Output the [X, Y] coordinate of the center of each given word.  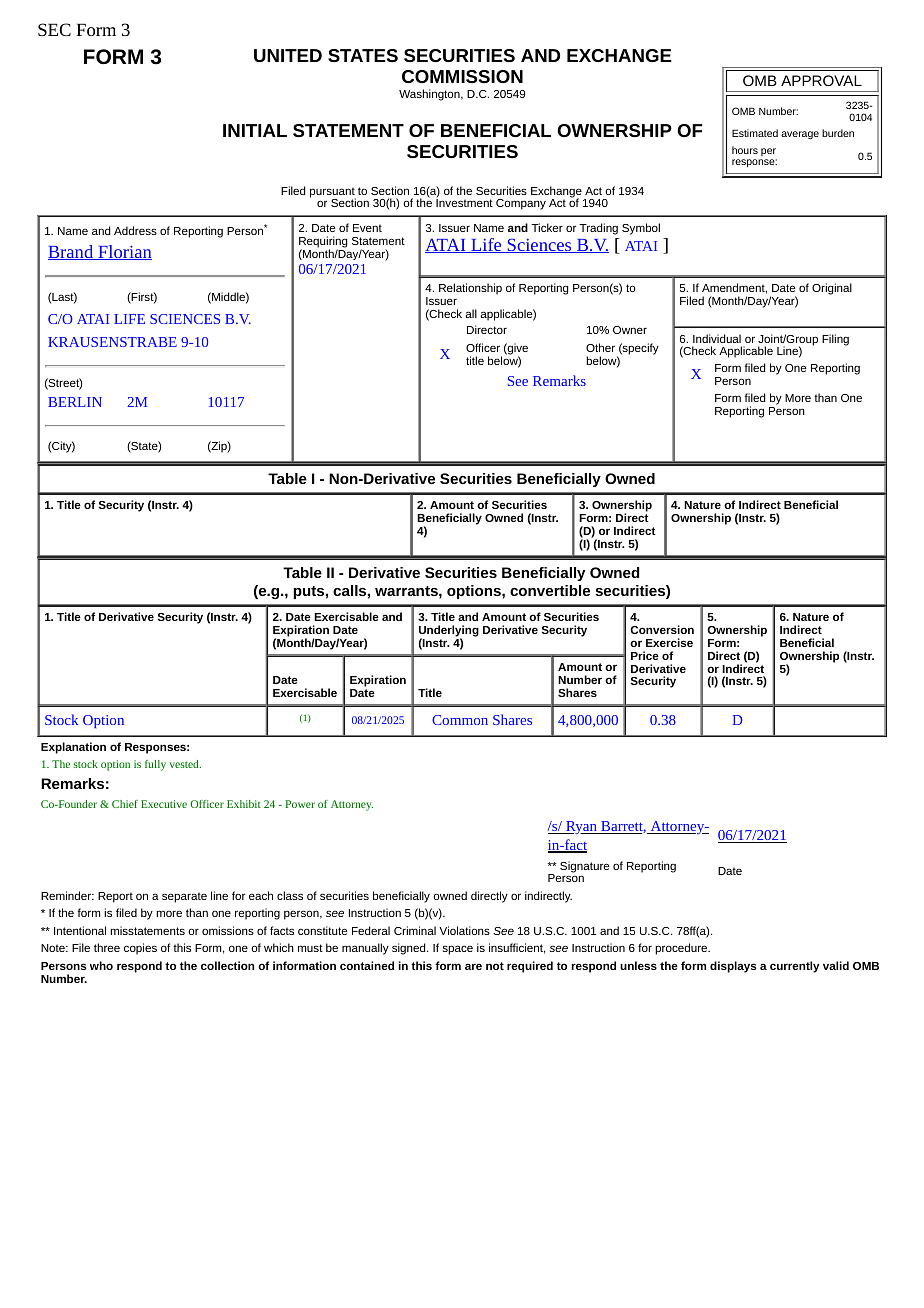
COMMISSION [462, 76]
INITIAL [255, 130]
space [458, 950]
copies [140, 949]
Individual [717, 338]
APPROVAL [821, 80]
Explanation [73, 748]
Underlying [449, 632]
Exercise [669, 642]
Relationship [470, 289]
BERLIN [75, 402]
